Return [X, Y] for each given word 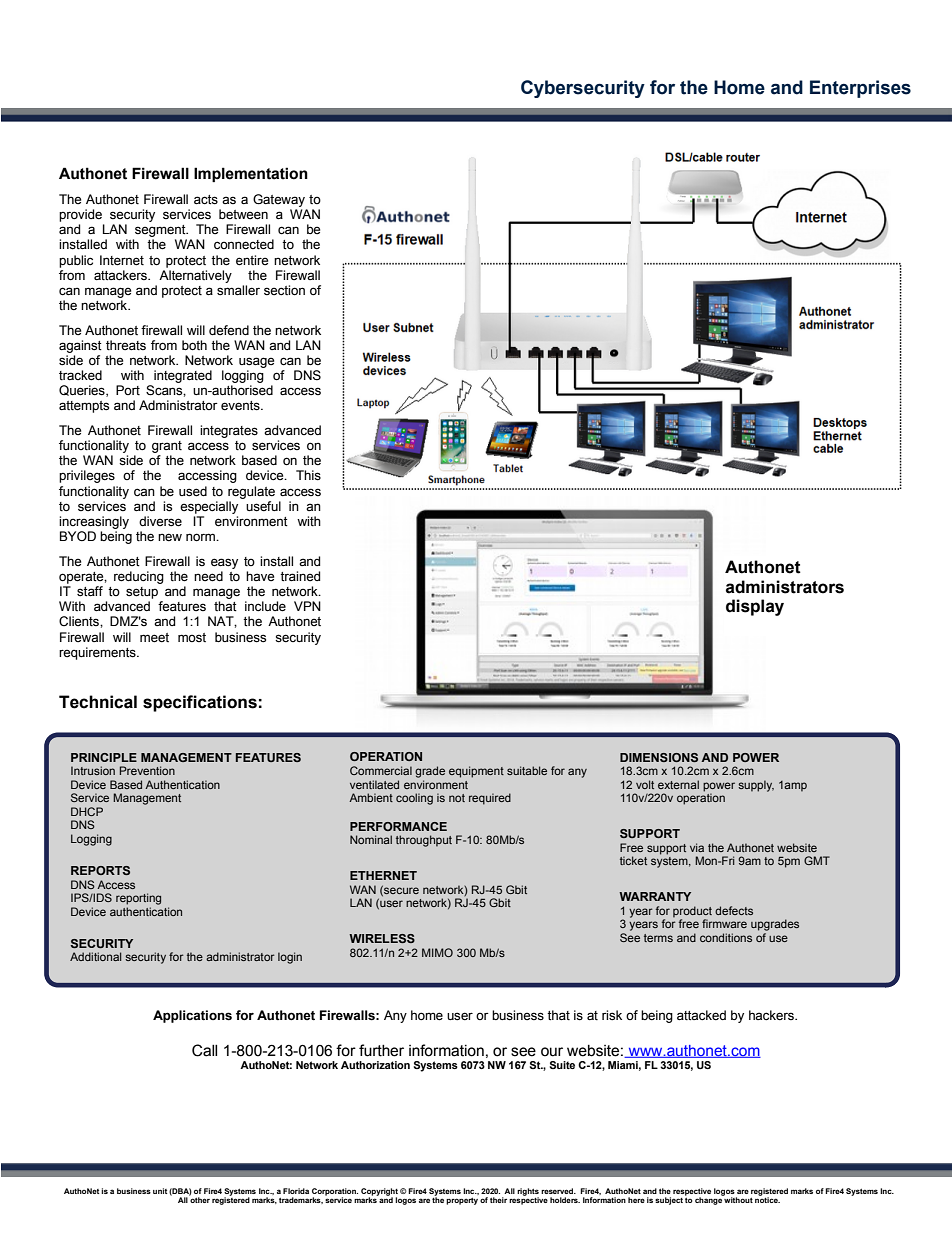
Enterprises [860, 89]
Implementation [251, 174]
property [462, 1201]
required [490, 799]
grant [167, 447]
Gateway [279, 200]
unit [160, 1191]
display [755, 607]
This [308, 475]
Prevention [147, 770]
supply [756, 786]
